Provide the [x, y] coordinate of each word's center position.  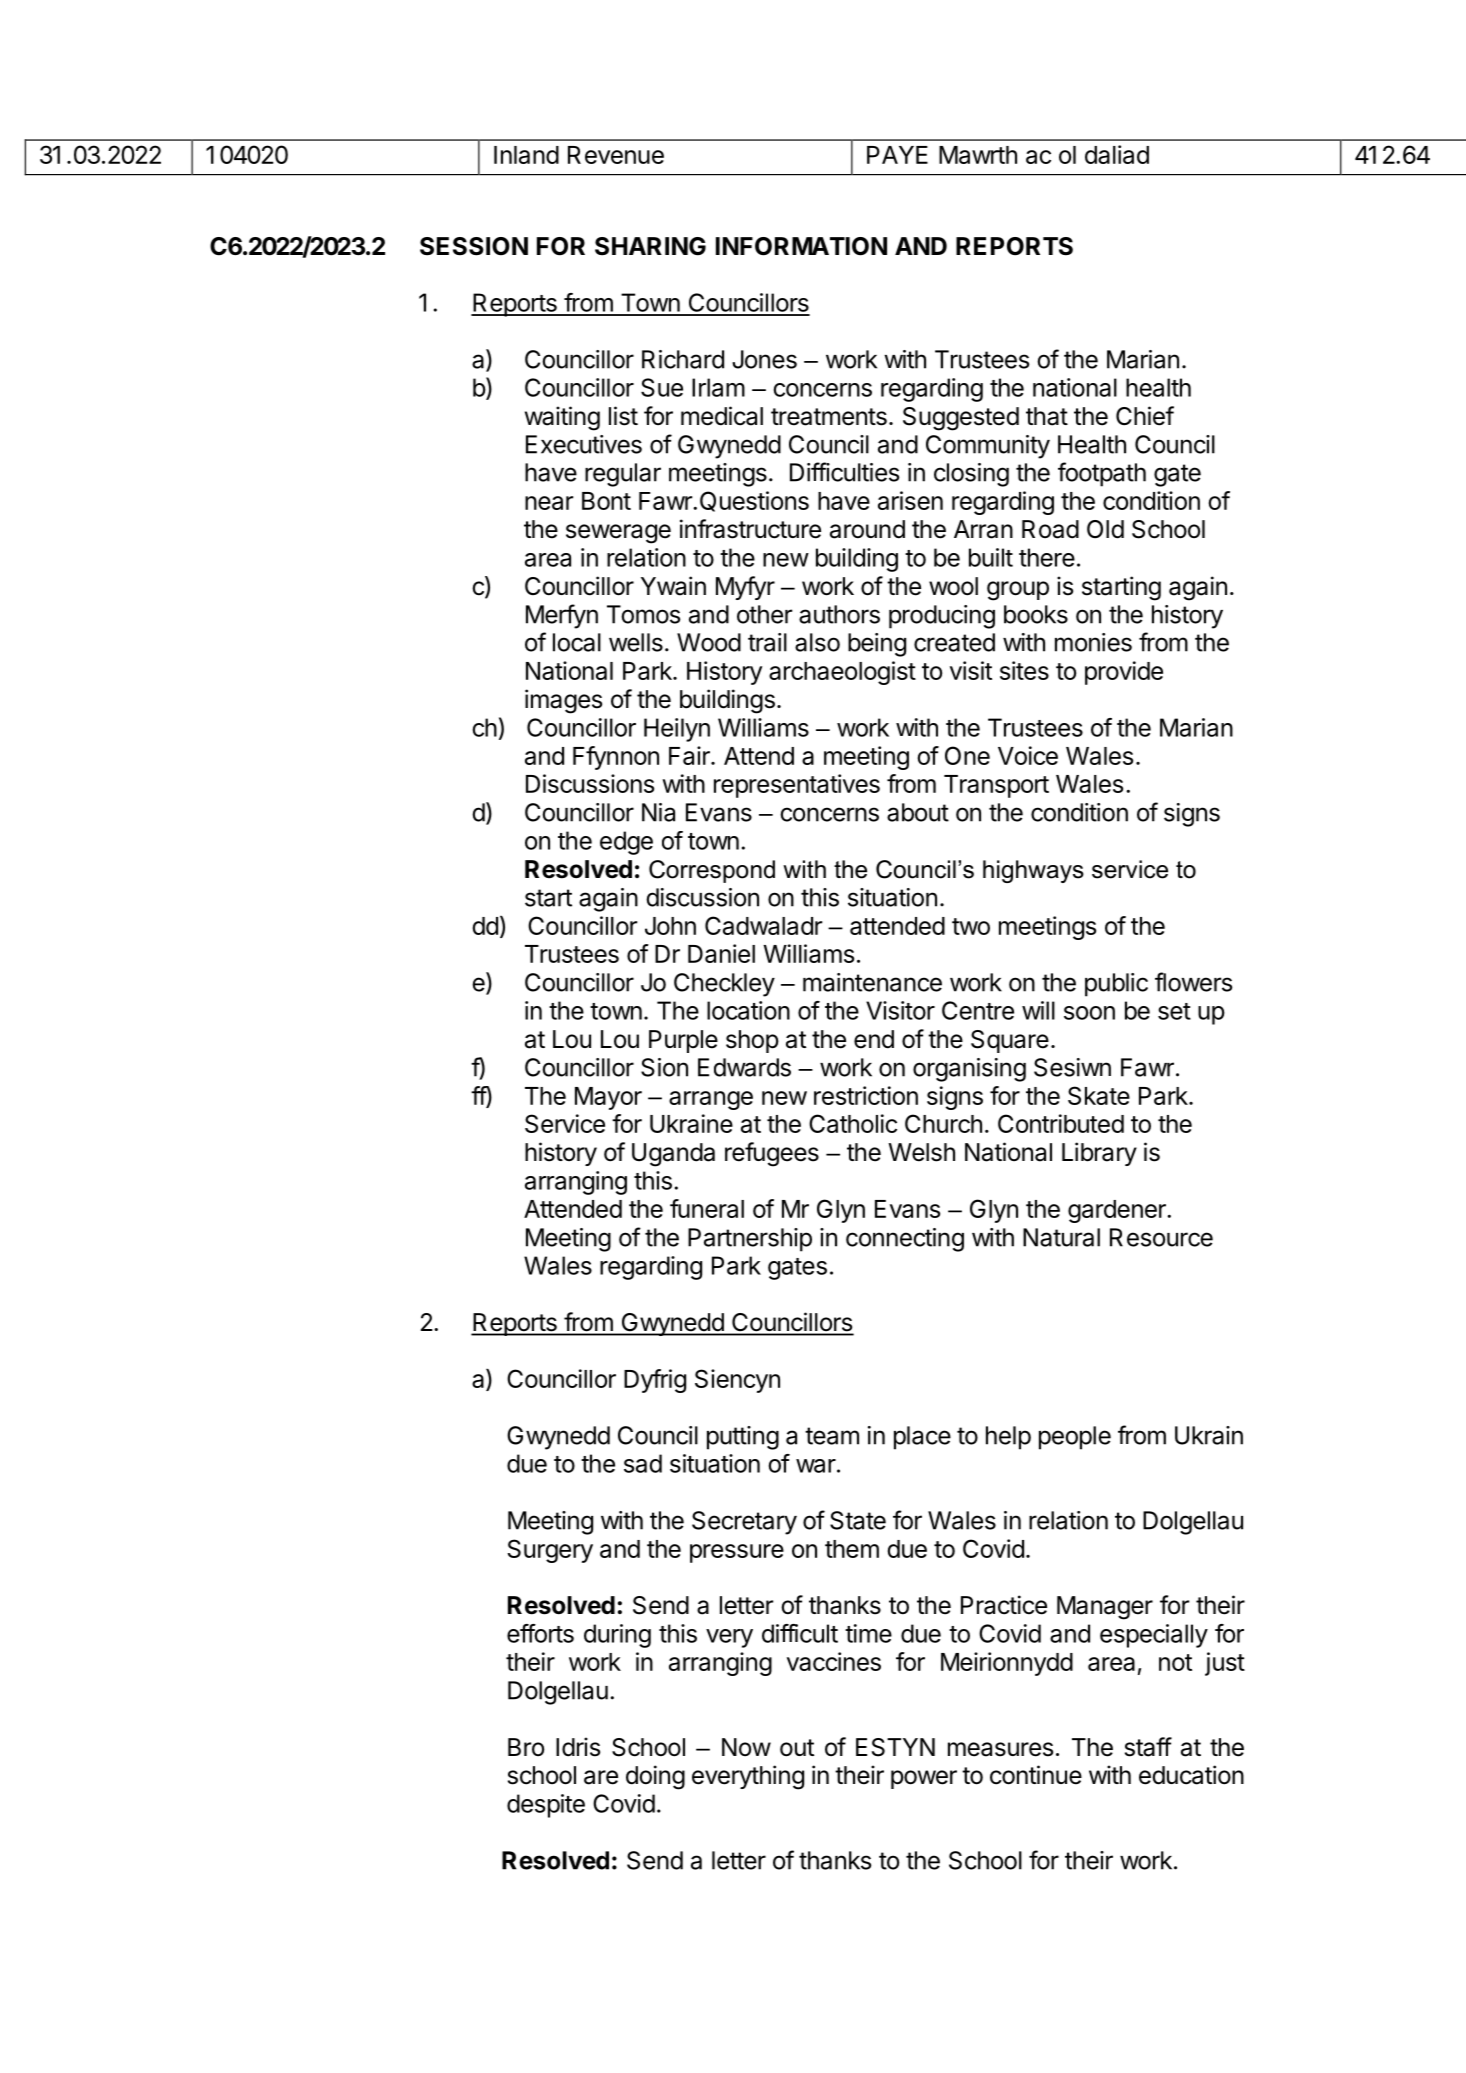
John [670, 926]
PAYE [897, 155]
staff [1148, 1747]
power [924, 1779]
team [832, 1436]
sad [643, 1463]
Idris [578, 1747]
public [1116, 985]
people [1075, 1438]
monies [1093, 642]
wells [636, 642]
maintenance [872, 982]
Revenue [616, 155]
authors [839, 614]
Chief [1145, 416]
